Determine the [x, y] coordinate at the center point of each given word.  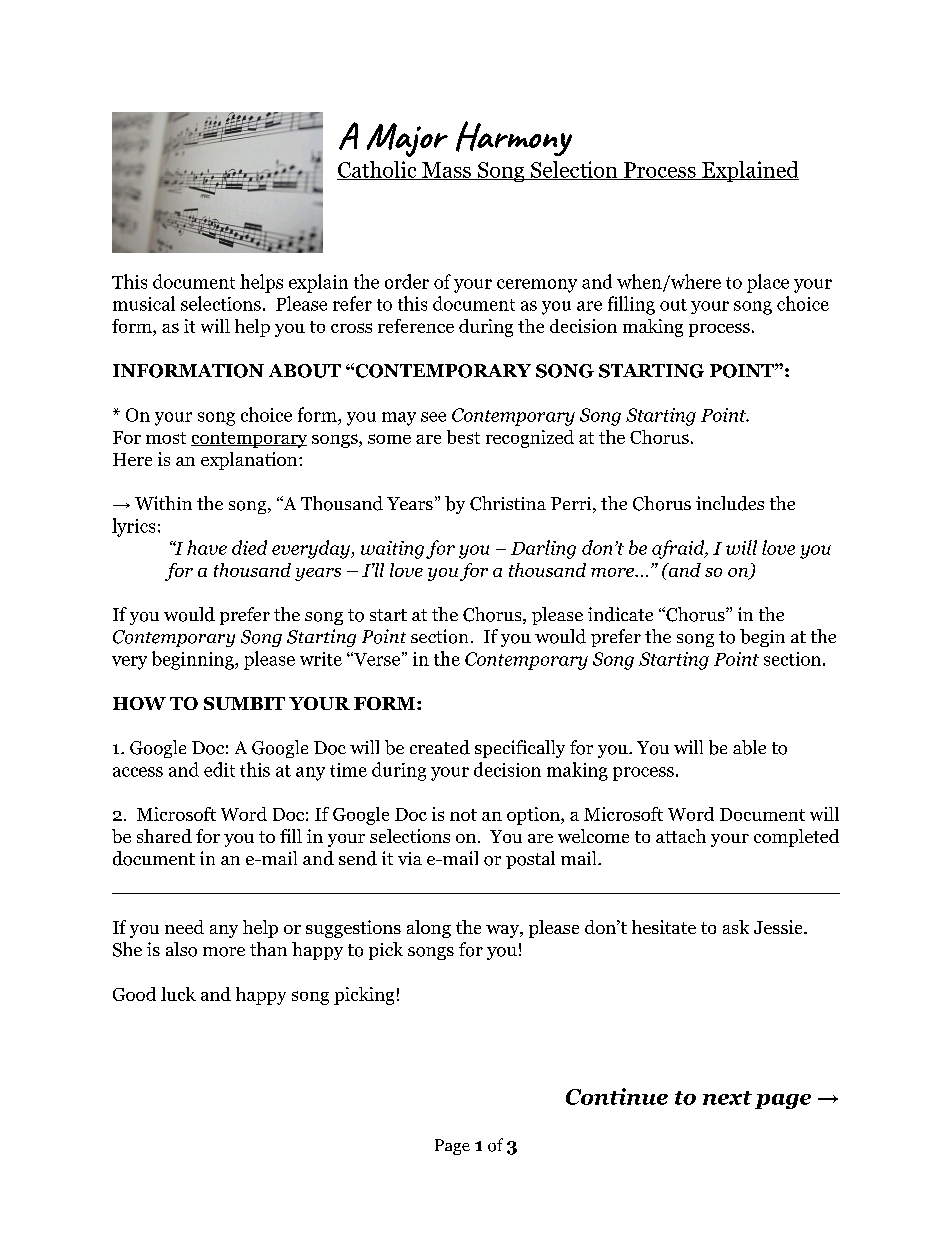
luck [178, 994]
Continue [617, 1096]
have [207, 547]
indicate [620, 614]
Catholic [378, 170]
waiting [392, 550]
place [768, 283]
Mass [446, 171]
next [727, 1098]
